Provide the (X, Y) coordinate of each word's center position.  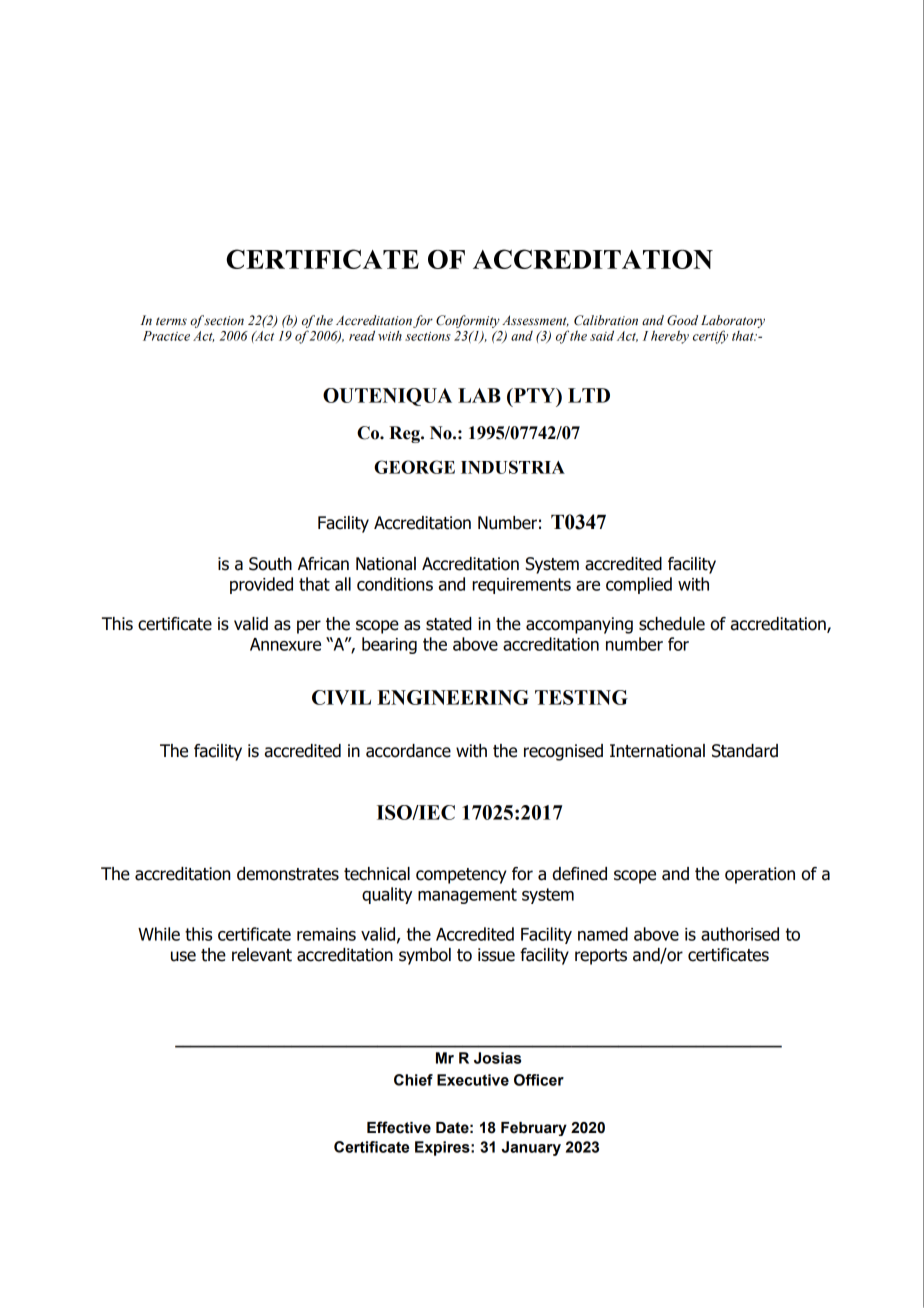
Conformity (468, 321)
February (534, 1129)
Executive (473, 1080)
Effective (399, 1127)
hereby (670, 337)
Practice (166, 336)
